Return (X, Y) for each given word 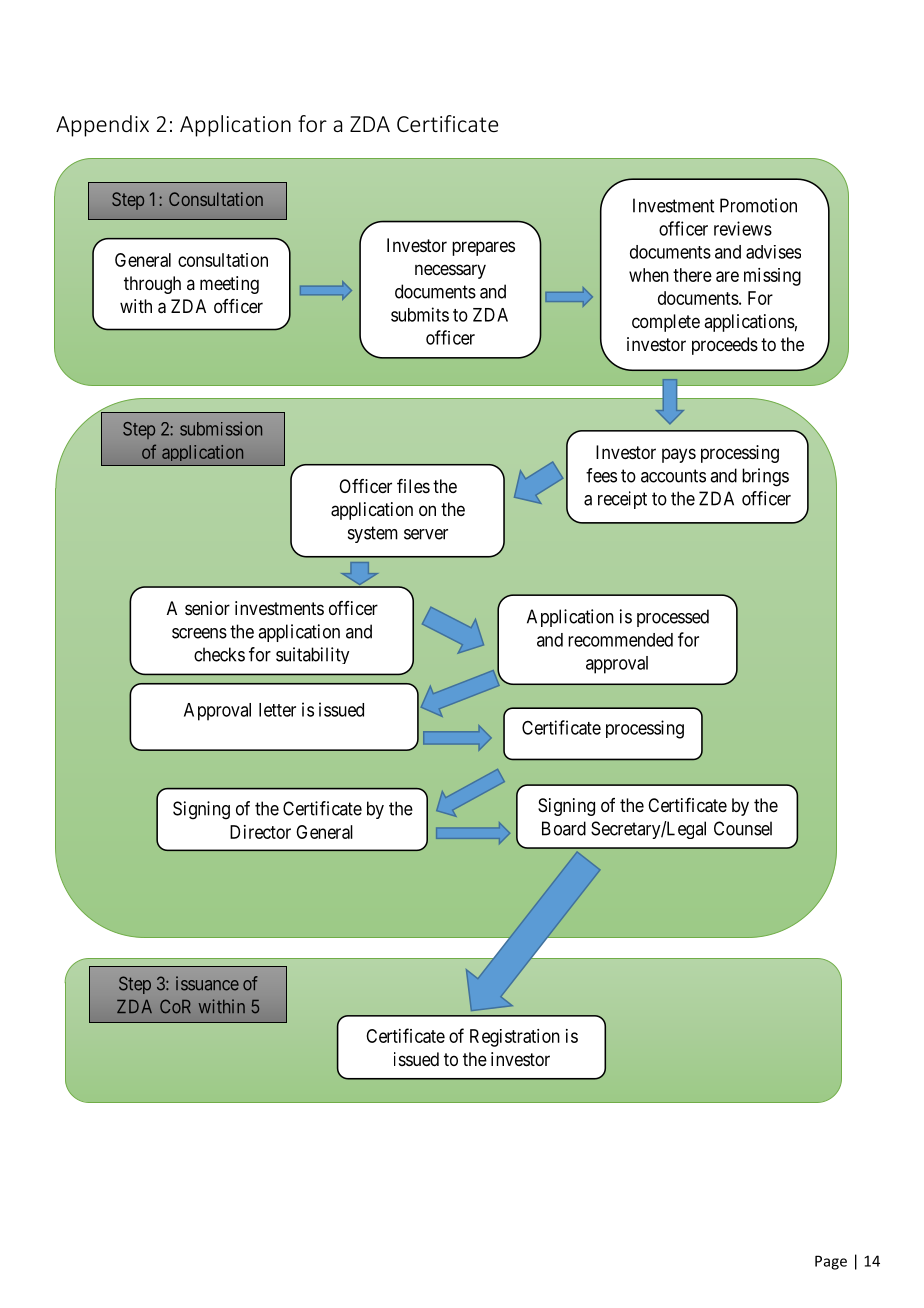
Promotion (758, 205)
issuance (207, 983)
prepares (483, 248)
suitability (312, 655)
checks (219, 654)
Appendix (102, 126)
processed (673, 618)
